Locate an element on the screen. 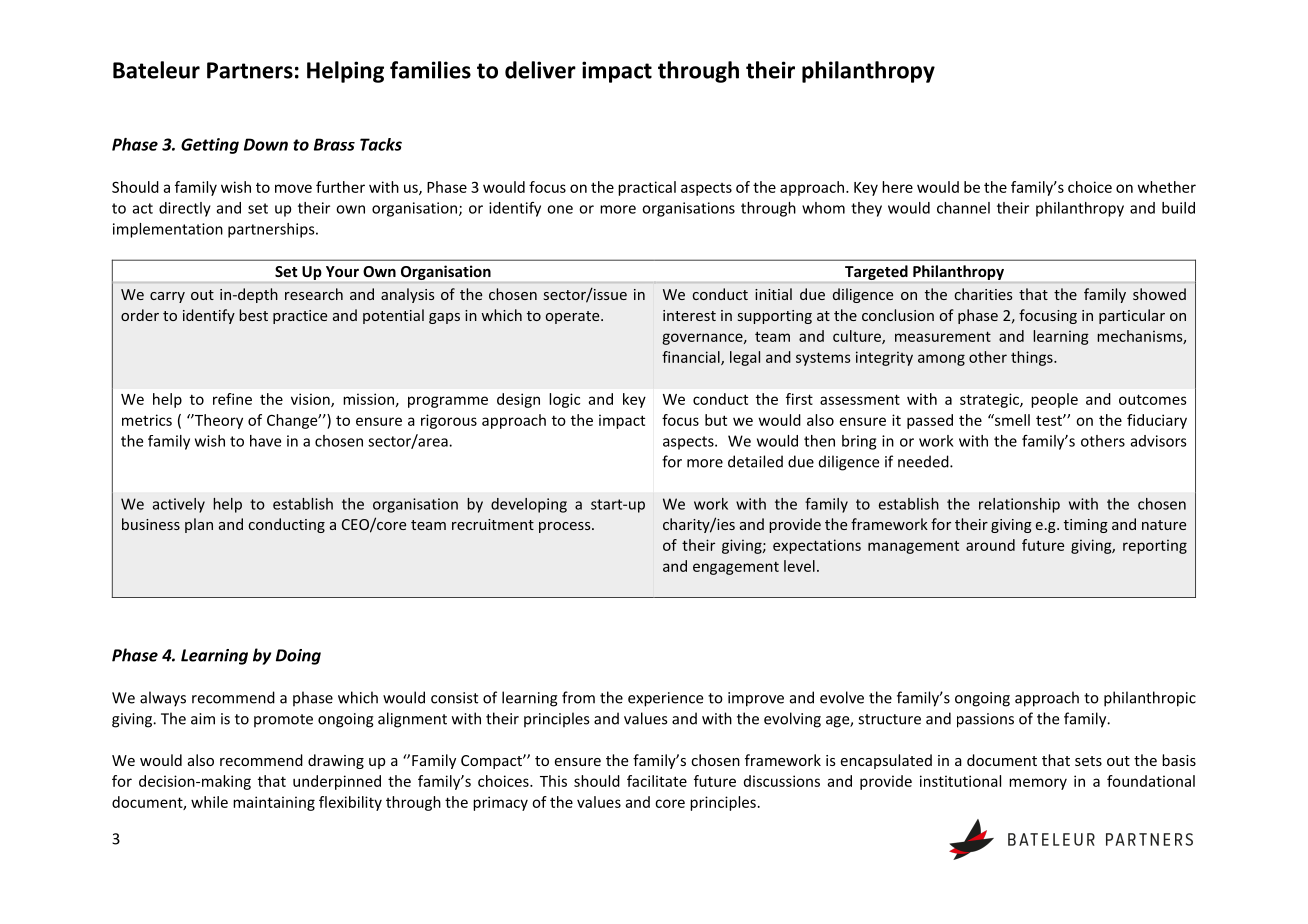 Image resolution: width=1308 pixels, height=924 pixels. deliver is located at coordinates (540, 70).
